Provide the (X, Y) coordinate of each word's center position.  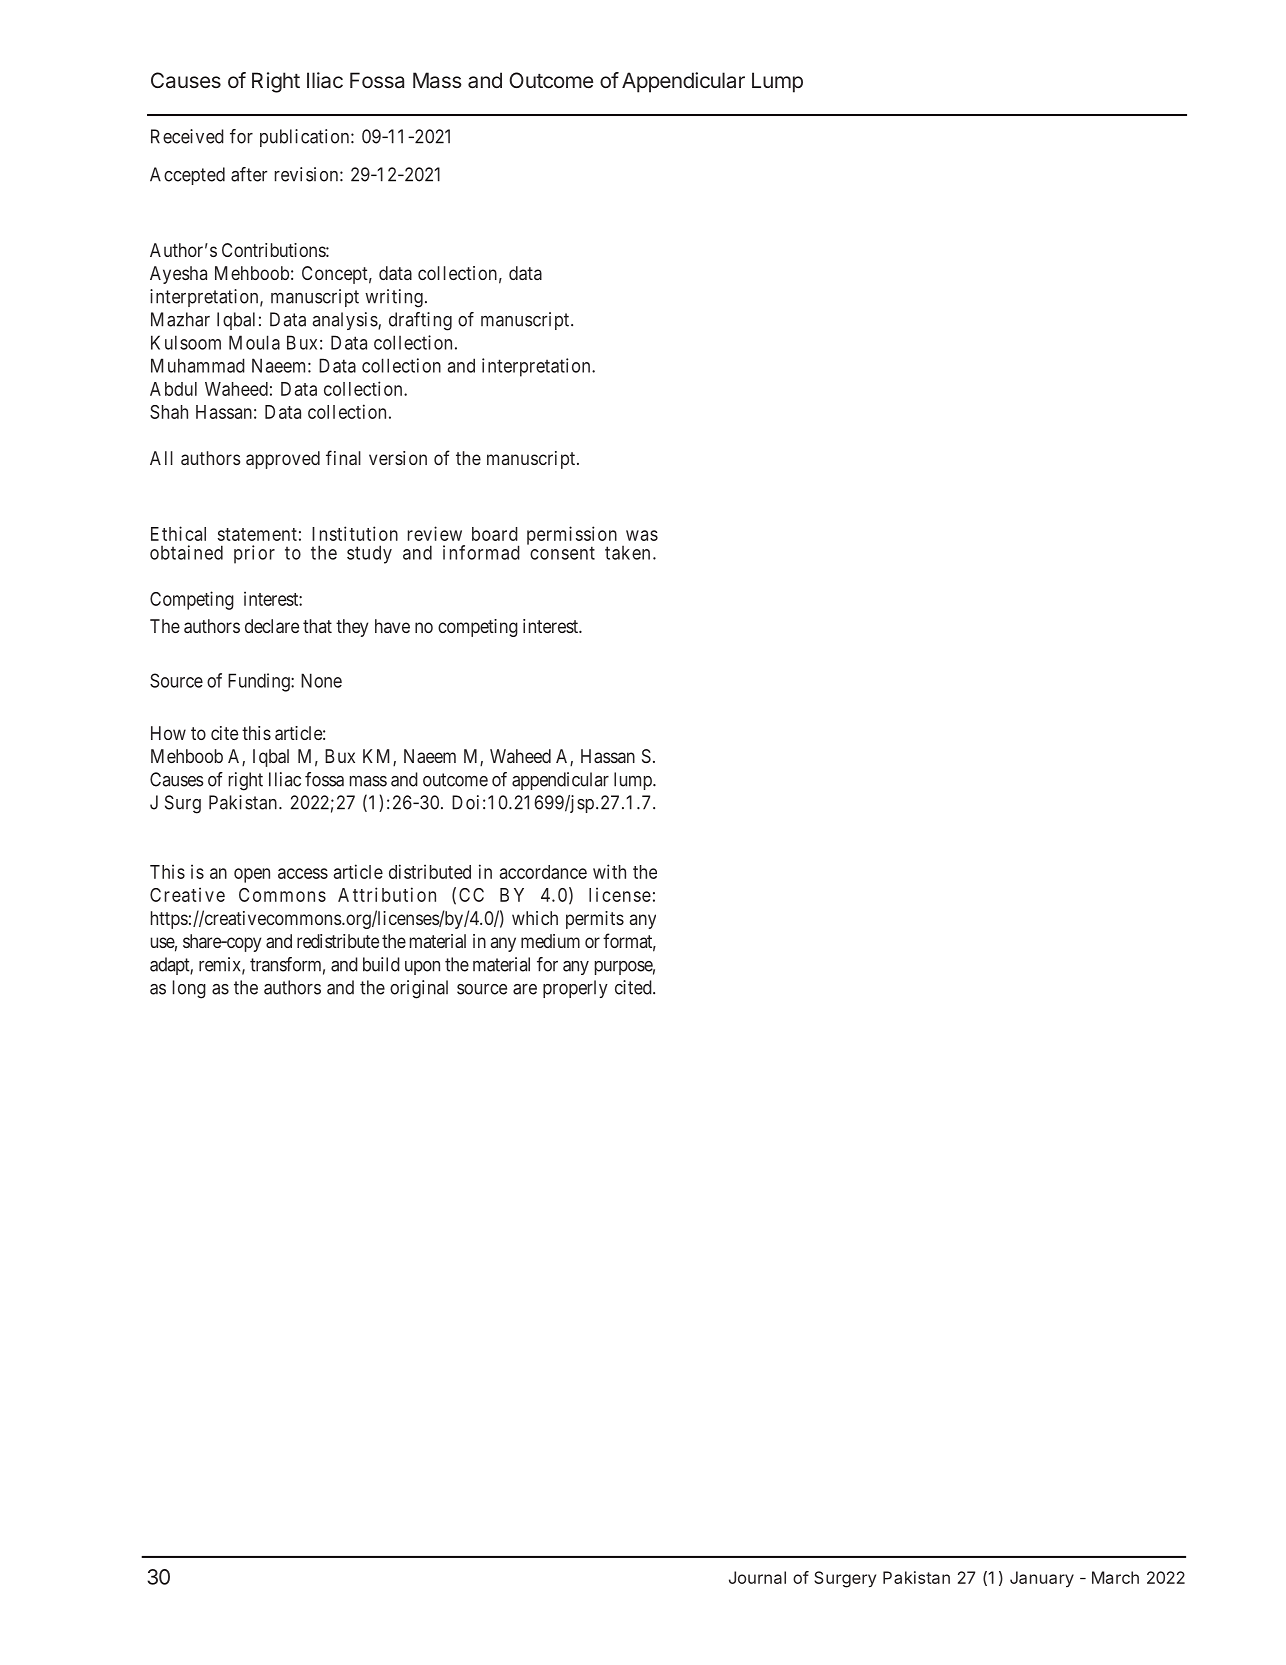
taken (627, 553)
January (1042, 1579)
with (609, 871)
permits (595, 920)
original (419, 989)
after (249, 174)
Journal (757, 1577)
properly (575, 989)
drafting (420, 321)
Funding (260, 682)
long (189, 989)
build (381, 964)
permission (572, 536)
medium (550, 941)
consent (562, 553)
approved (283, 460)
